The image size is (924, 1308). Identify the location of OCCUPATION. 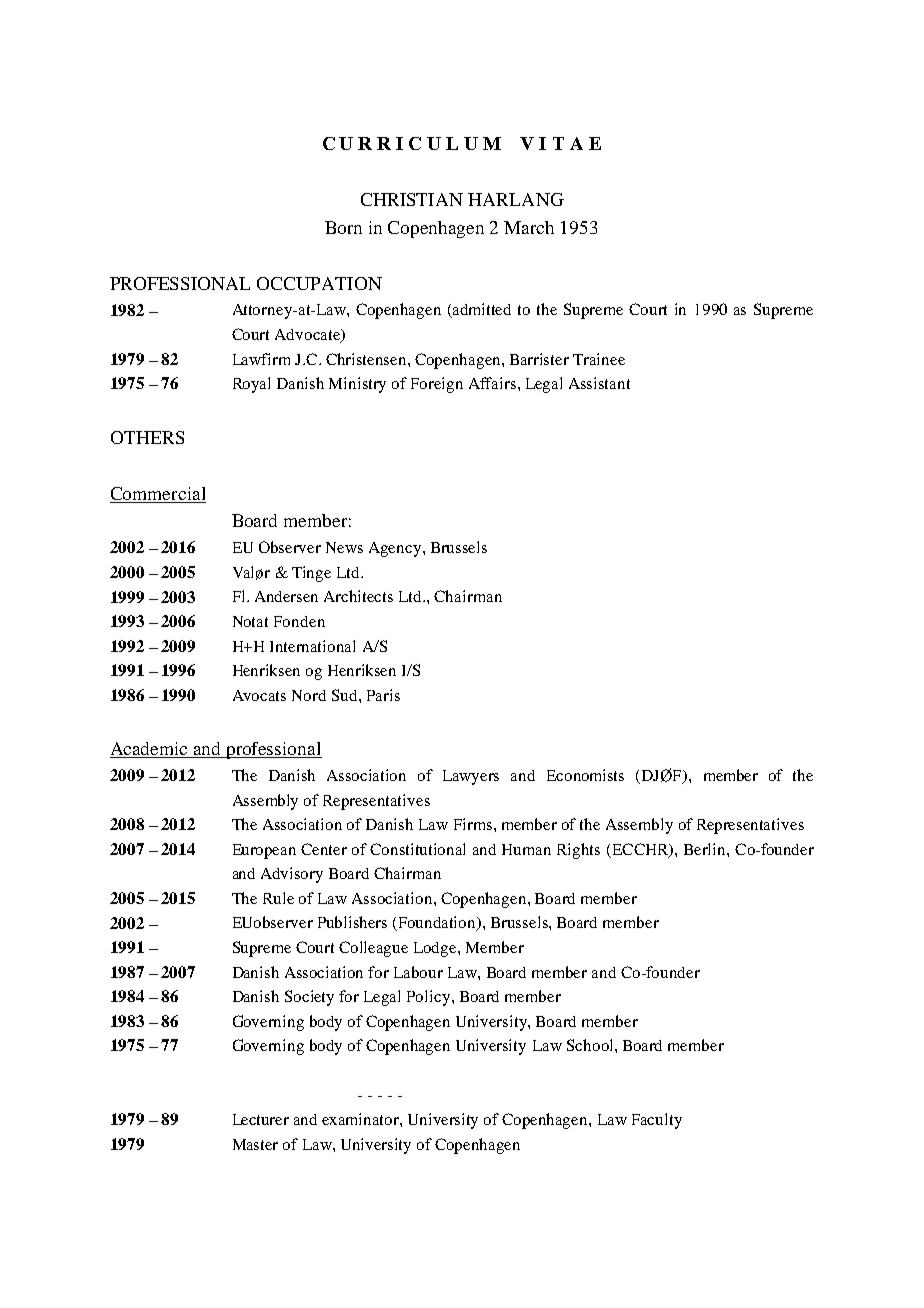
(319, 283).
